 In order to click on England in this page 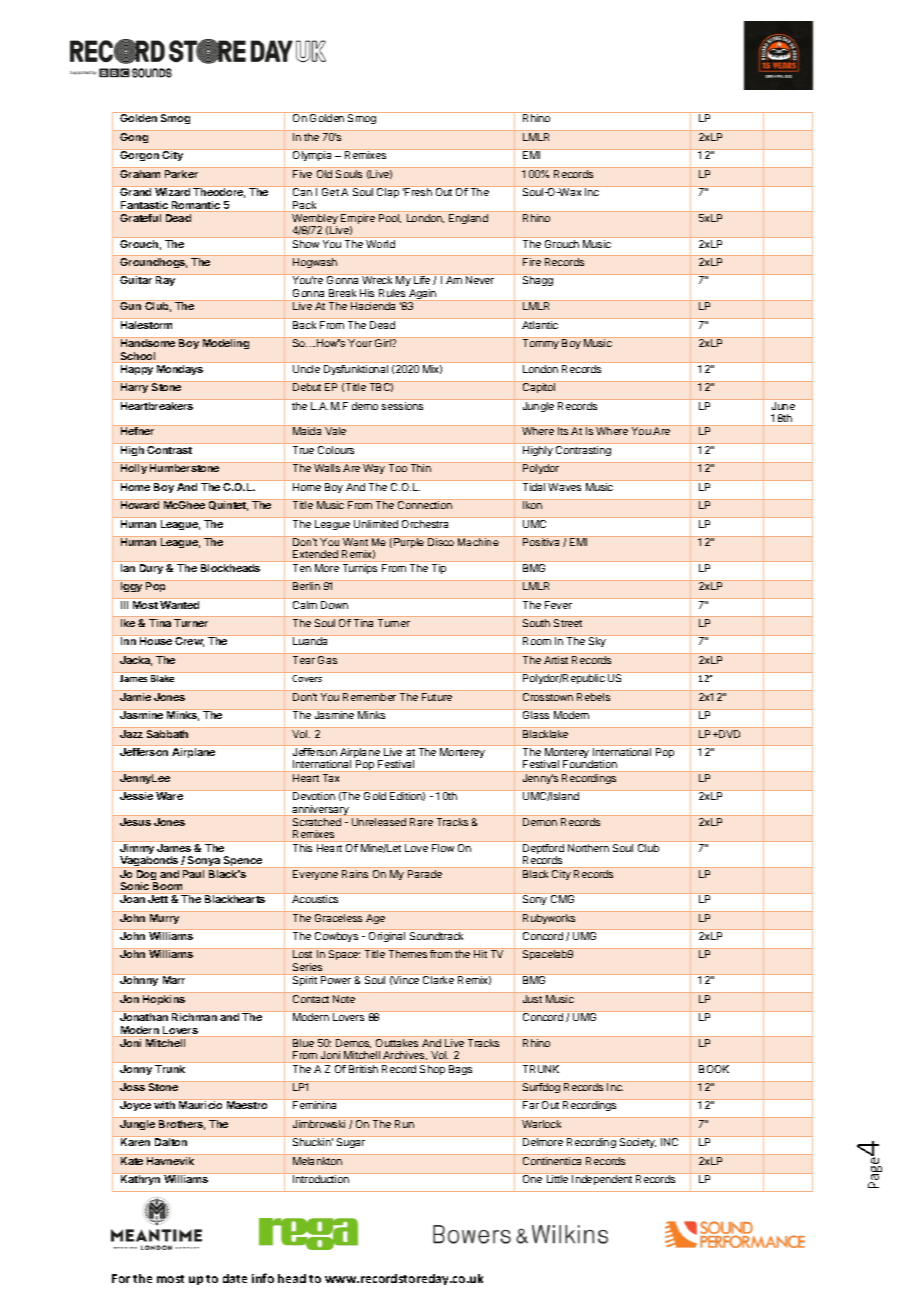, I will do `click(468, 219)`.
